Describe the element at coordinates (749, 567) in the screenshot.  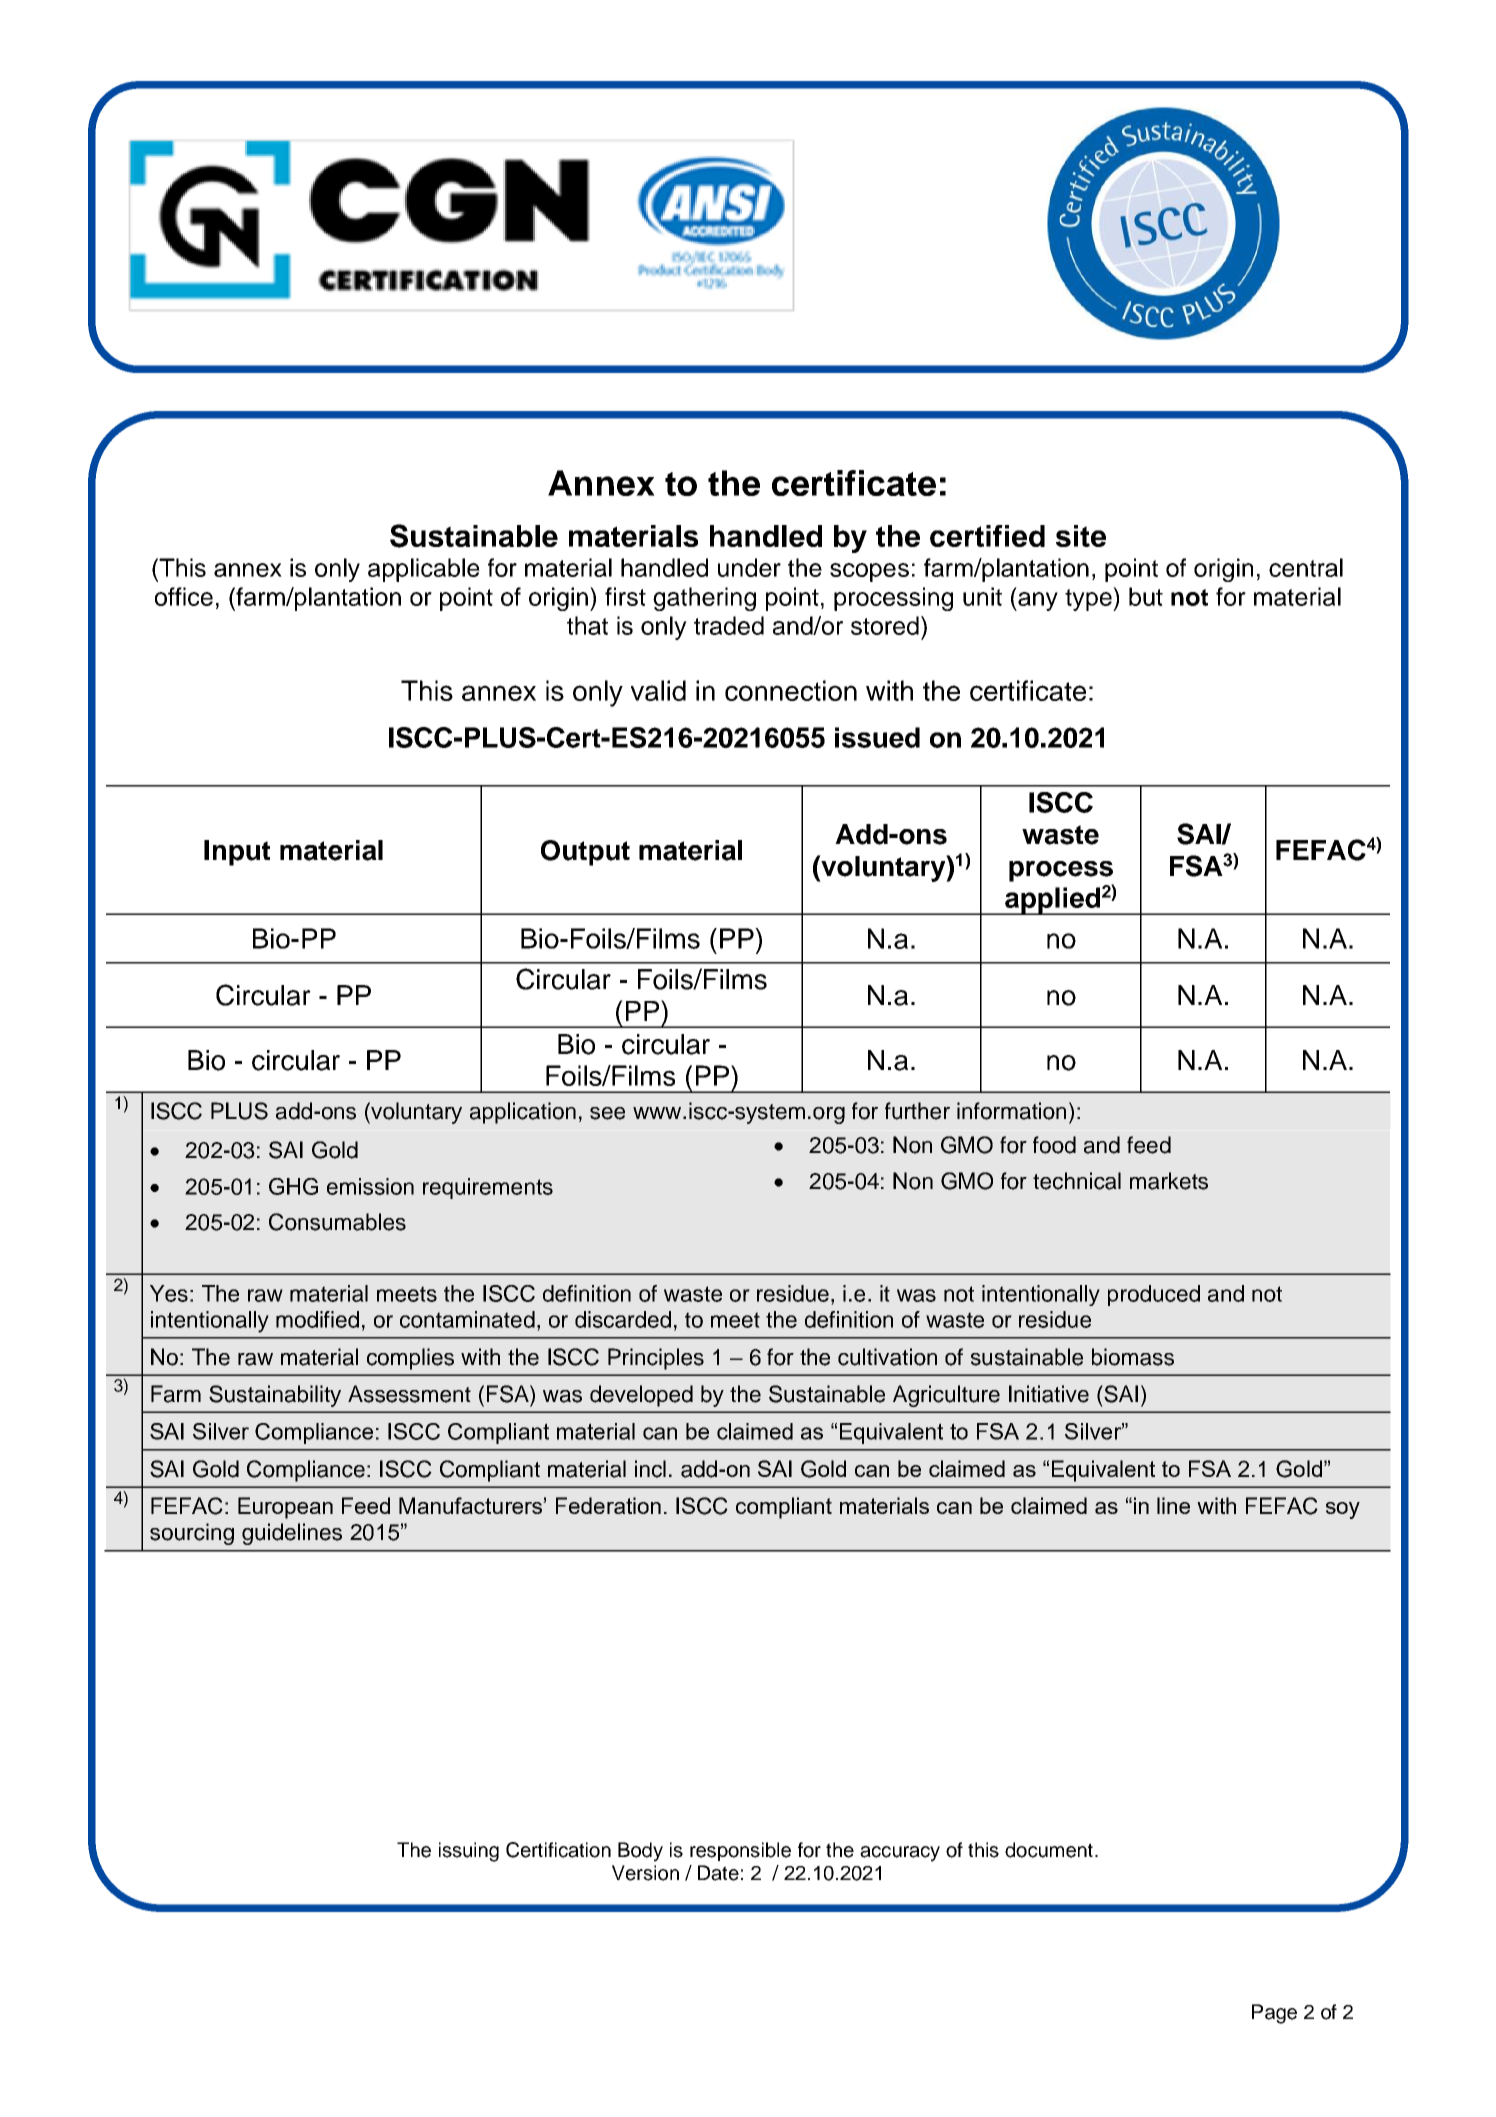
I see `under` at that location.
